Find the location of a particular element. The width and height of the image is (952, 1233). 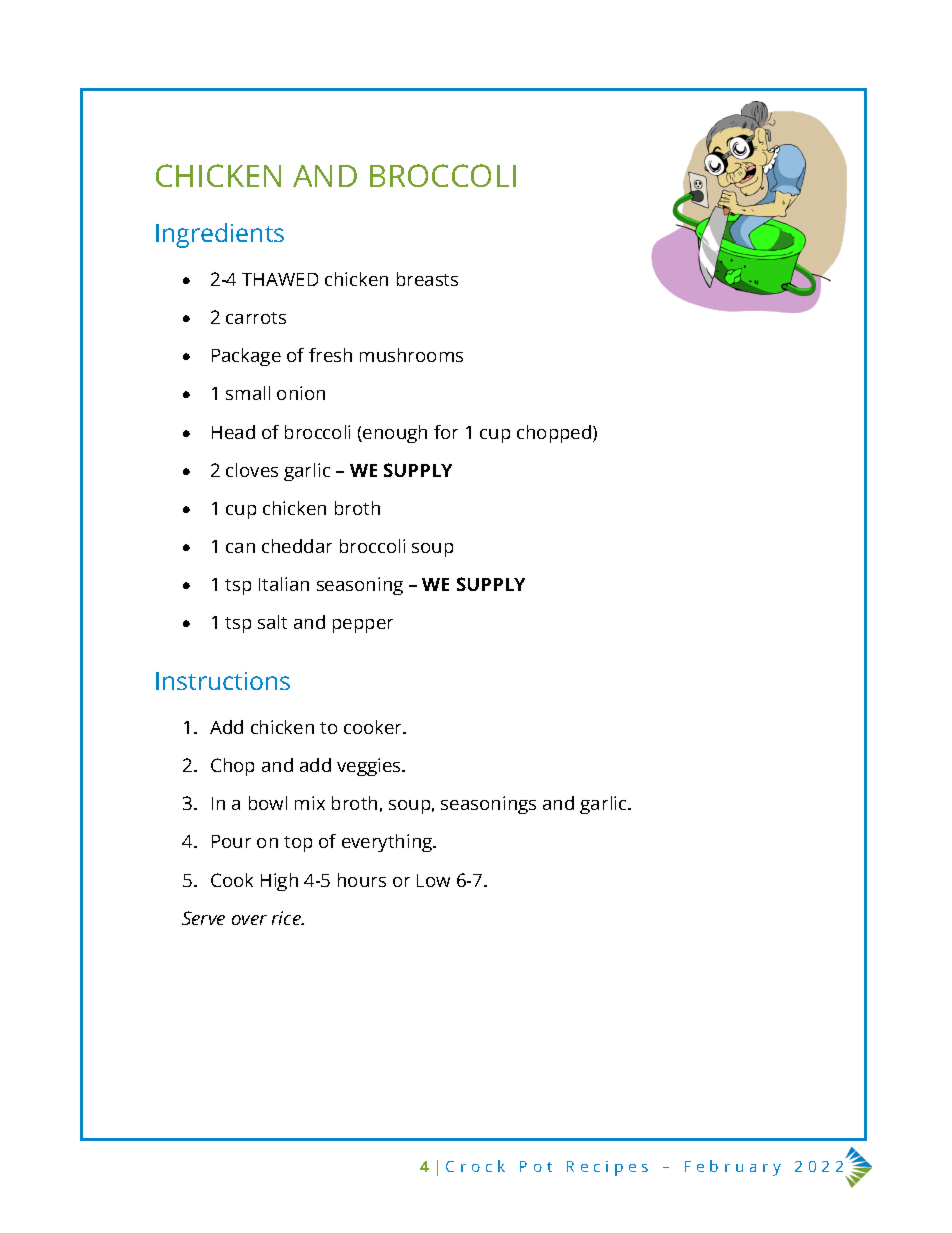

breasts is located at coordinates (427, 279).
